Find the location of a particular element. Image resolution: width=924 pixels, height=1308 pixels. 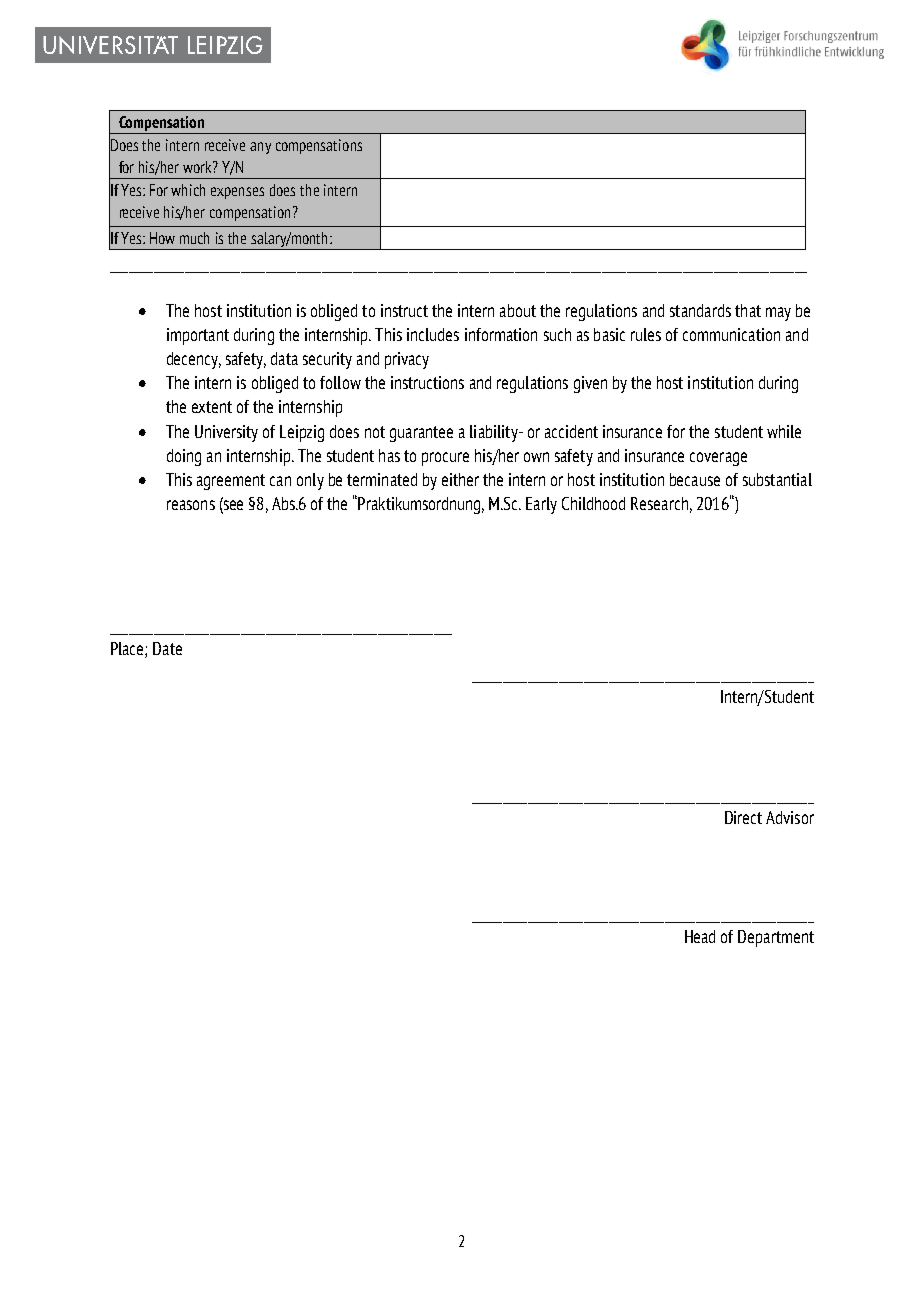

Department is located at coordinates (776, 938).
